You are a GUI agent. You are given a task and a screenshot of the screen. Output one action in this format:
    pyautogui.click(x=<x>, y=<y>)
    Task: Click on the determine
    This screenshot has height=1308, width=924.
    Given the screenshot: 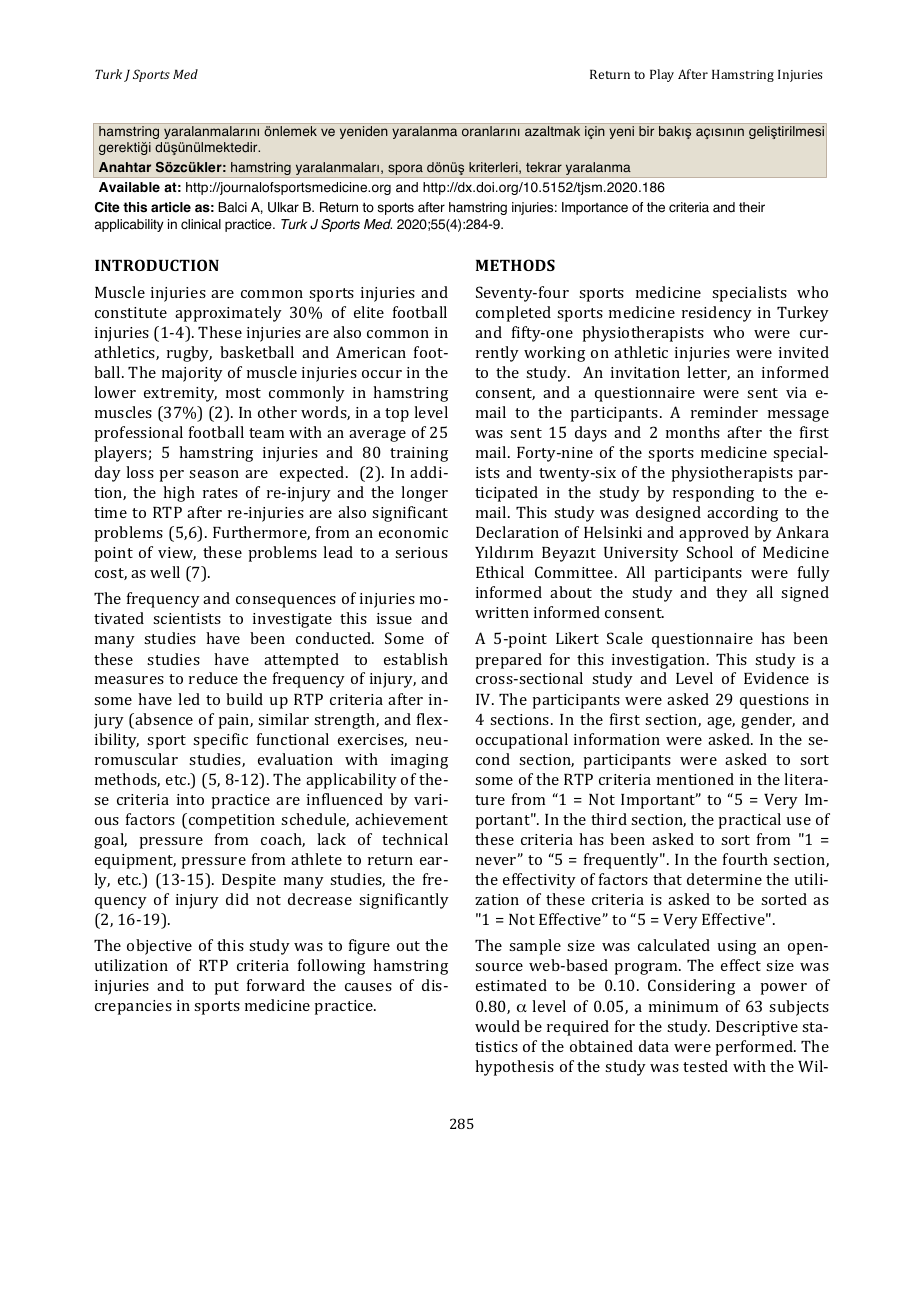 What is the action you would take?
    pyautogui.click(x=724, y=879)
